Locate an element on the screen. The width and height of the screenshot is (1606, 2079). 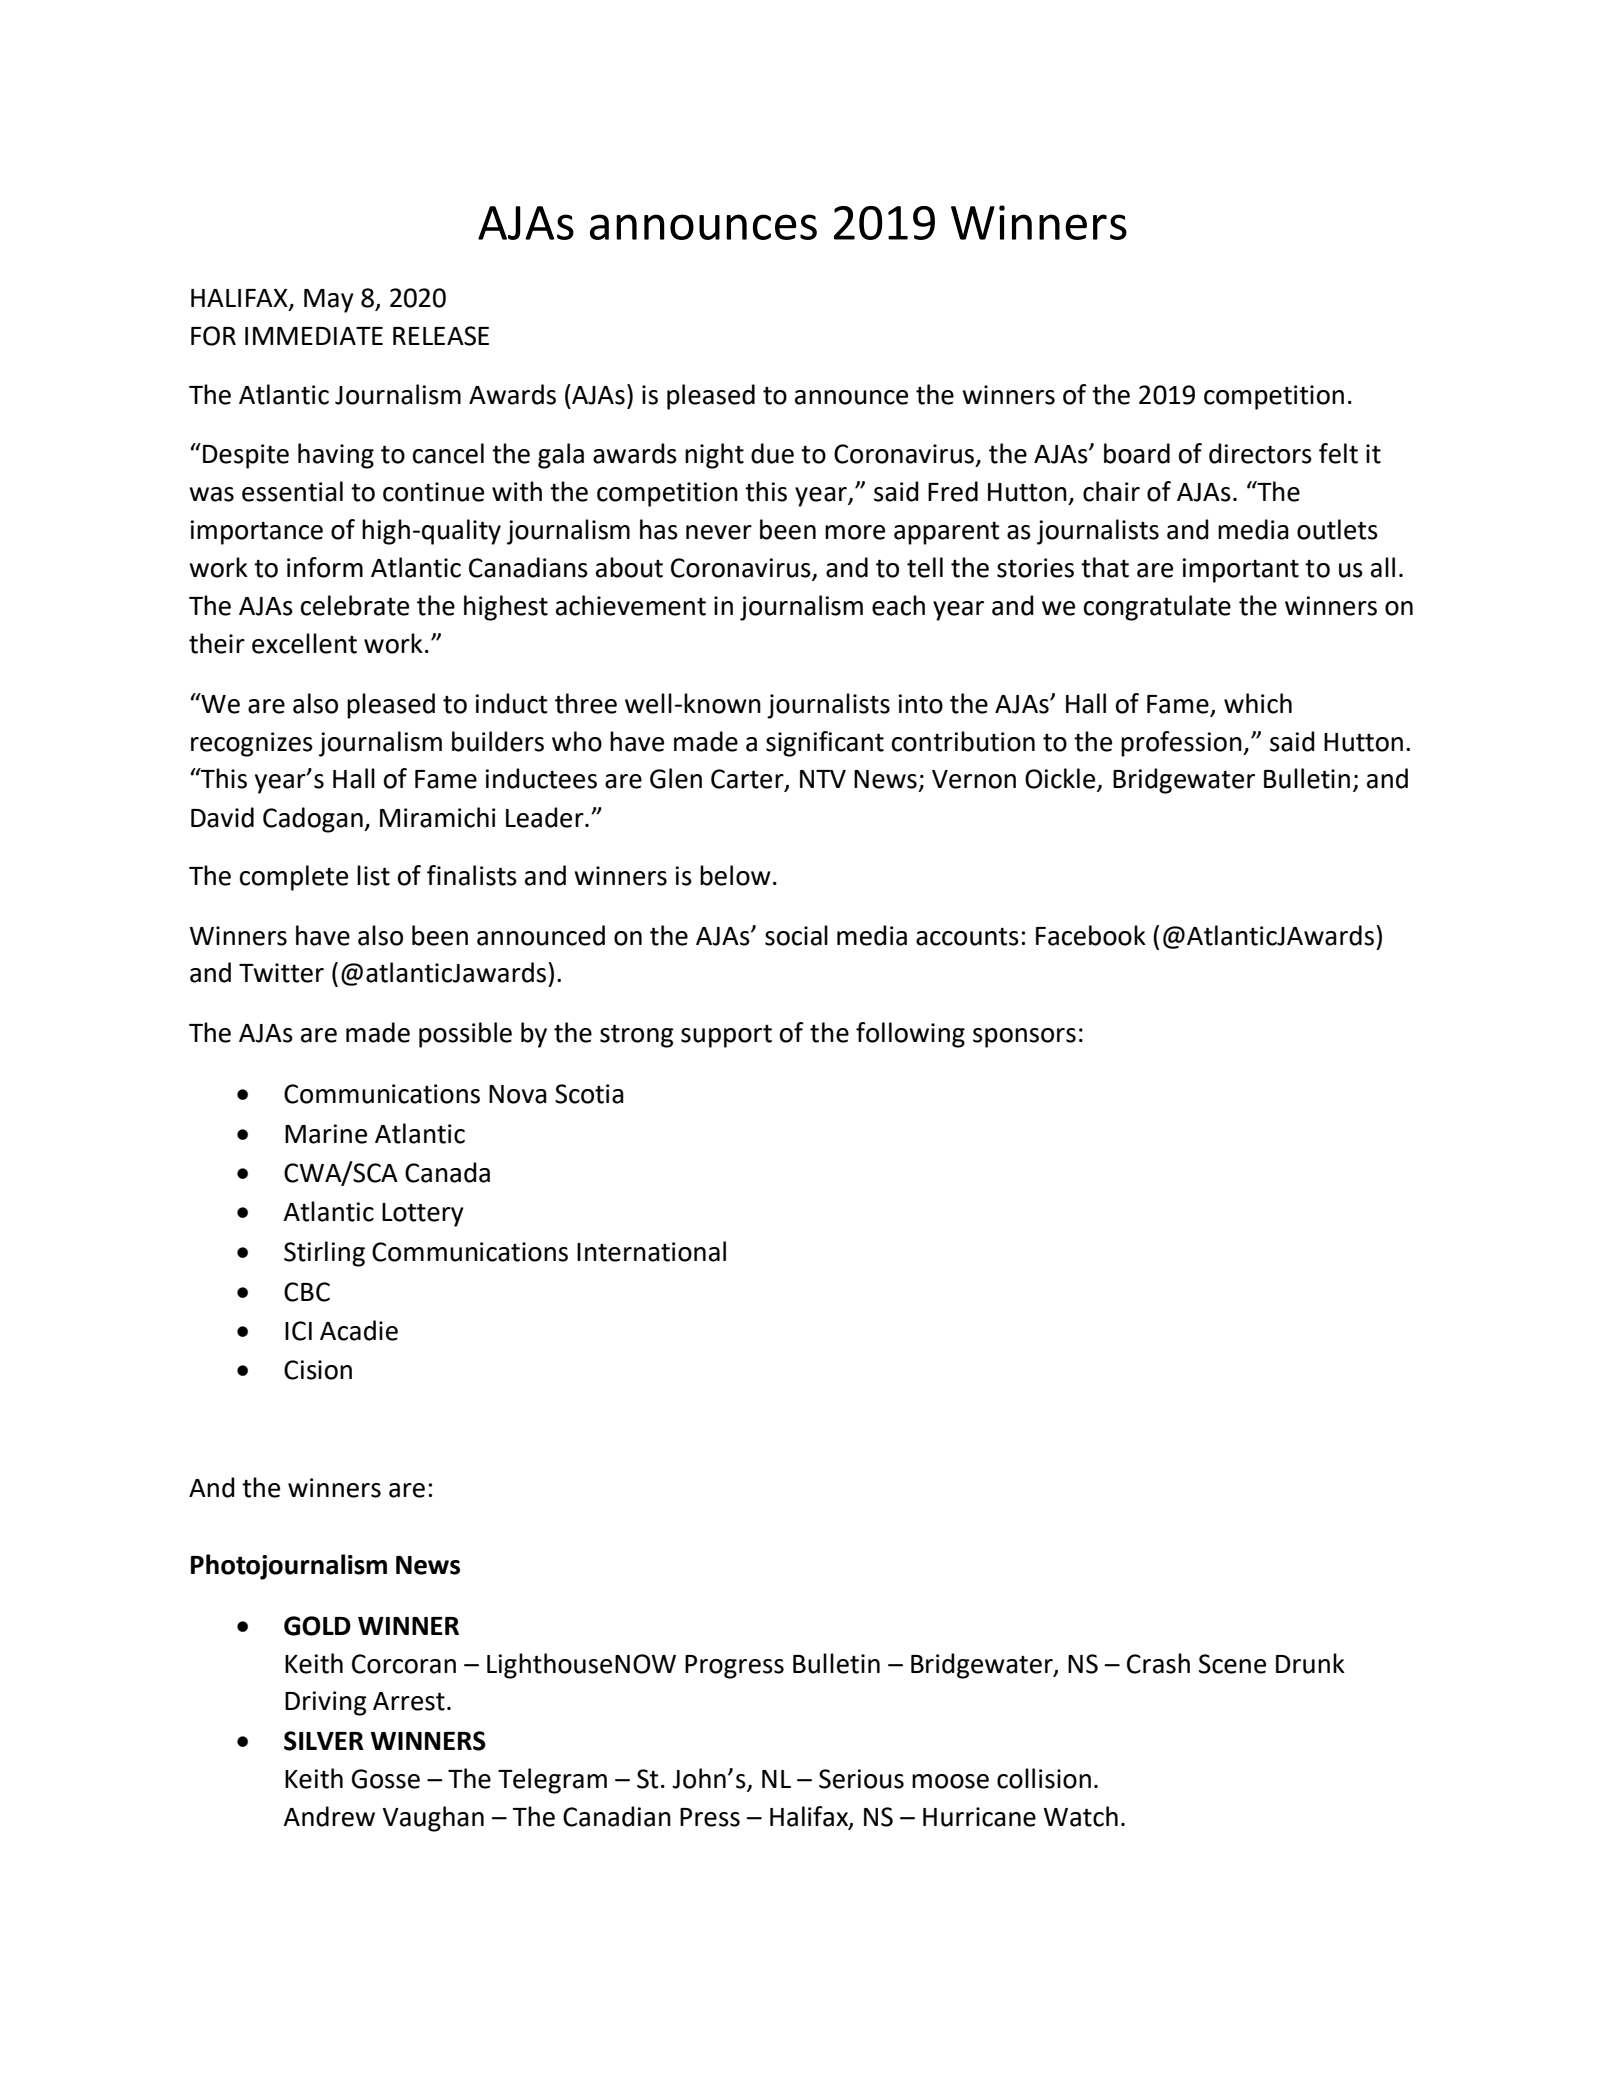
Watch is located at coordinates (1080, 1816).
